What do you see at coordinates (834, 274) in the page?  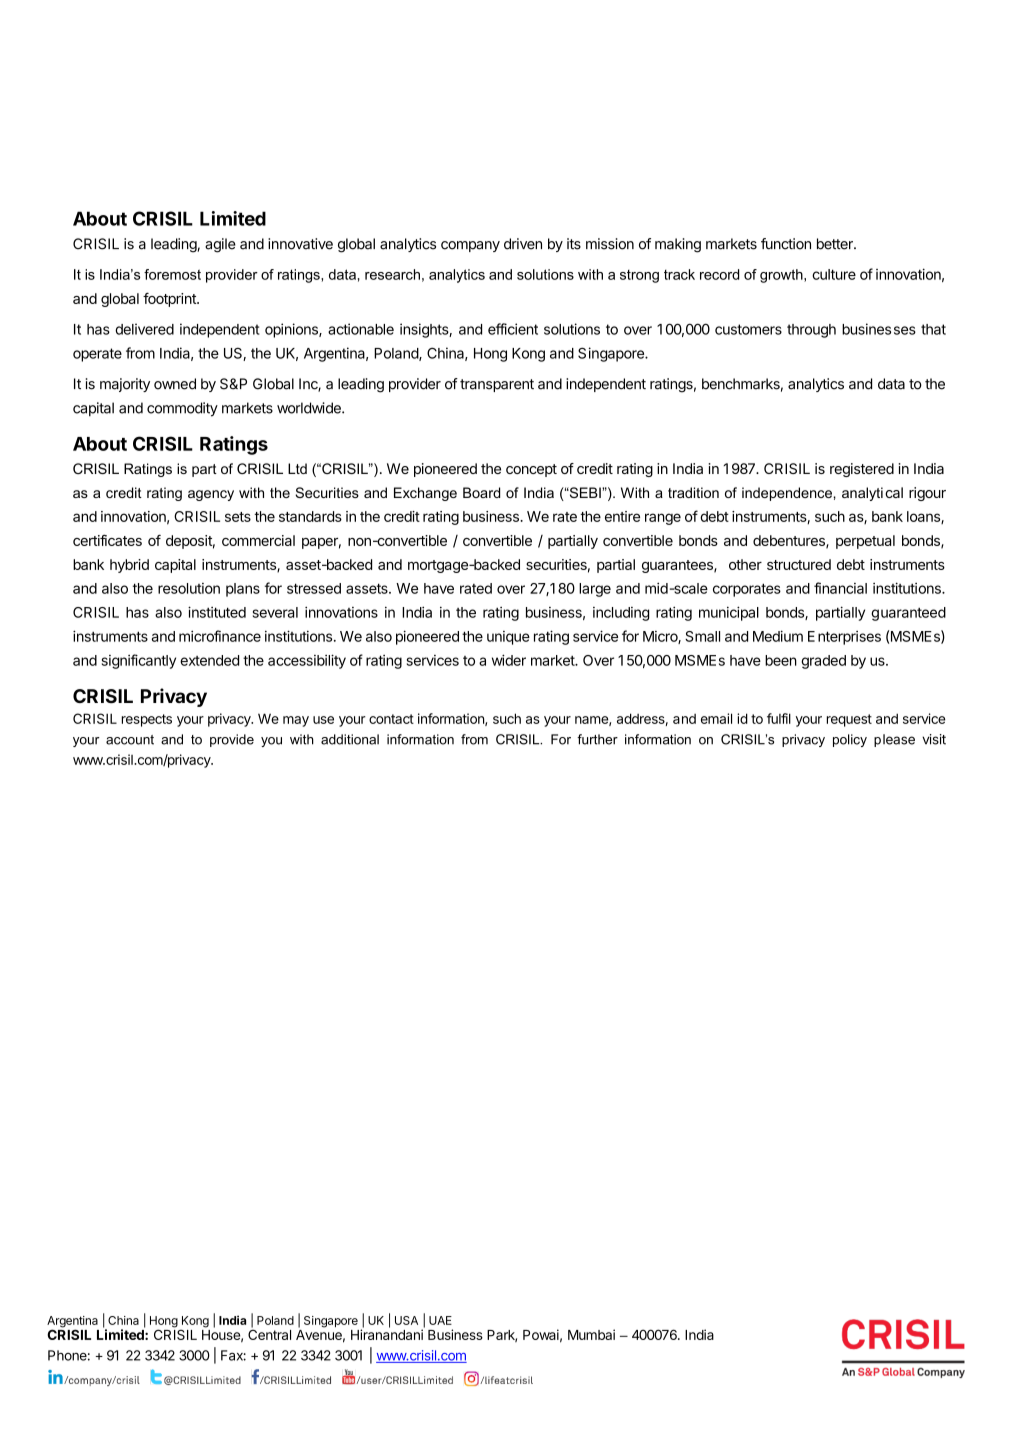 I see `culture` at bounding box center [834, 274].
